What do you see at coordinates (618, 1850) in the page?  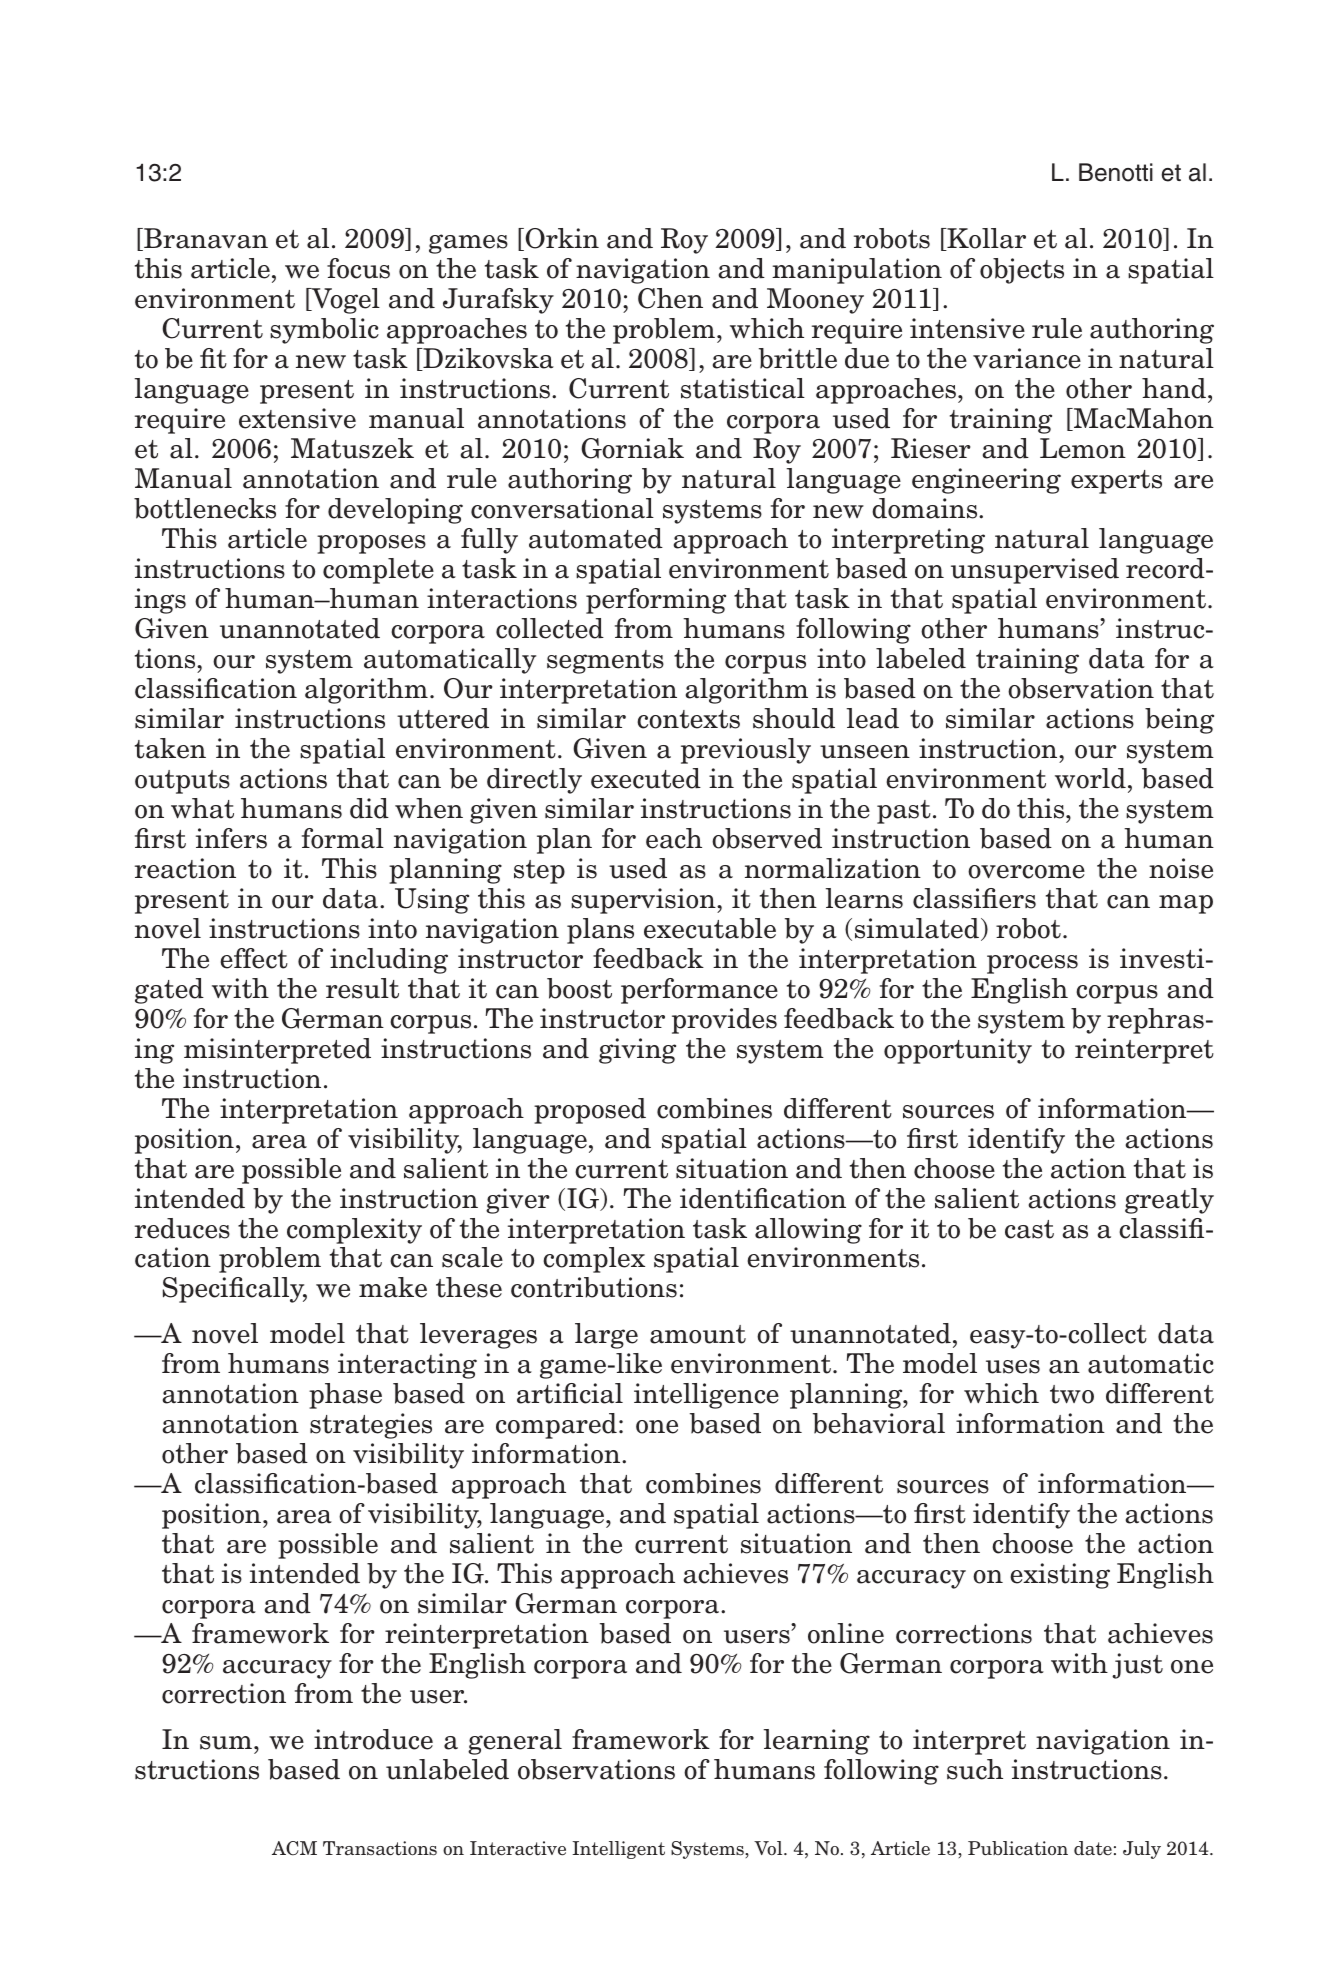 I see `Intelligent` at bounding box center [618, 1850].
